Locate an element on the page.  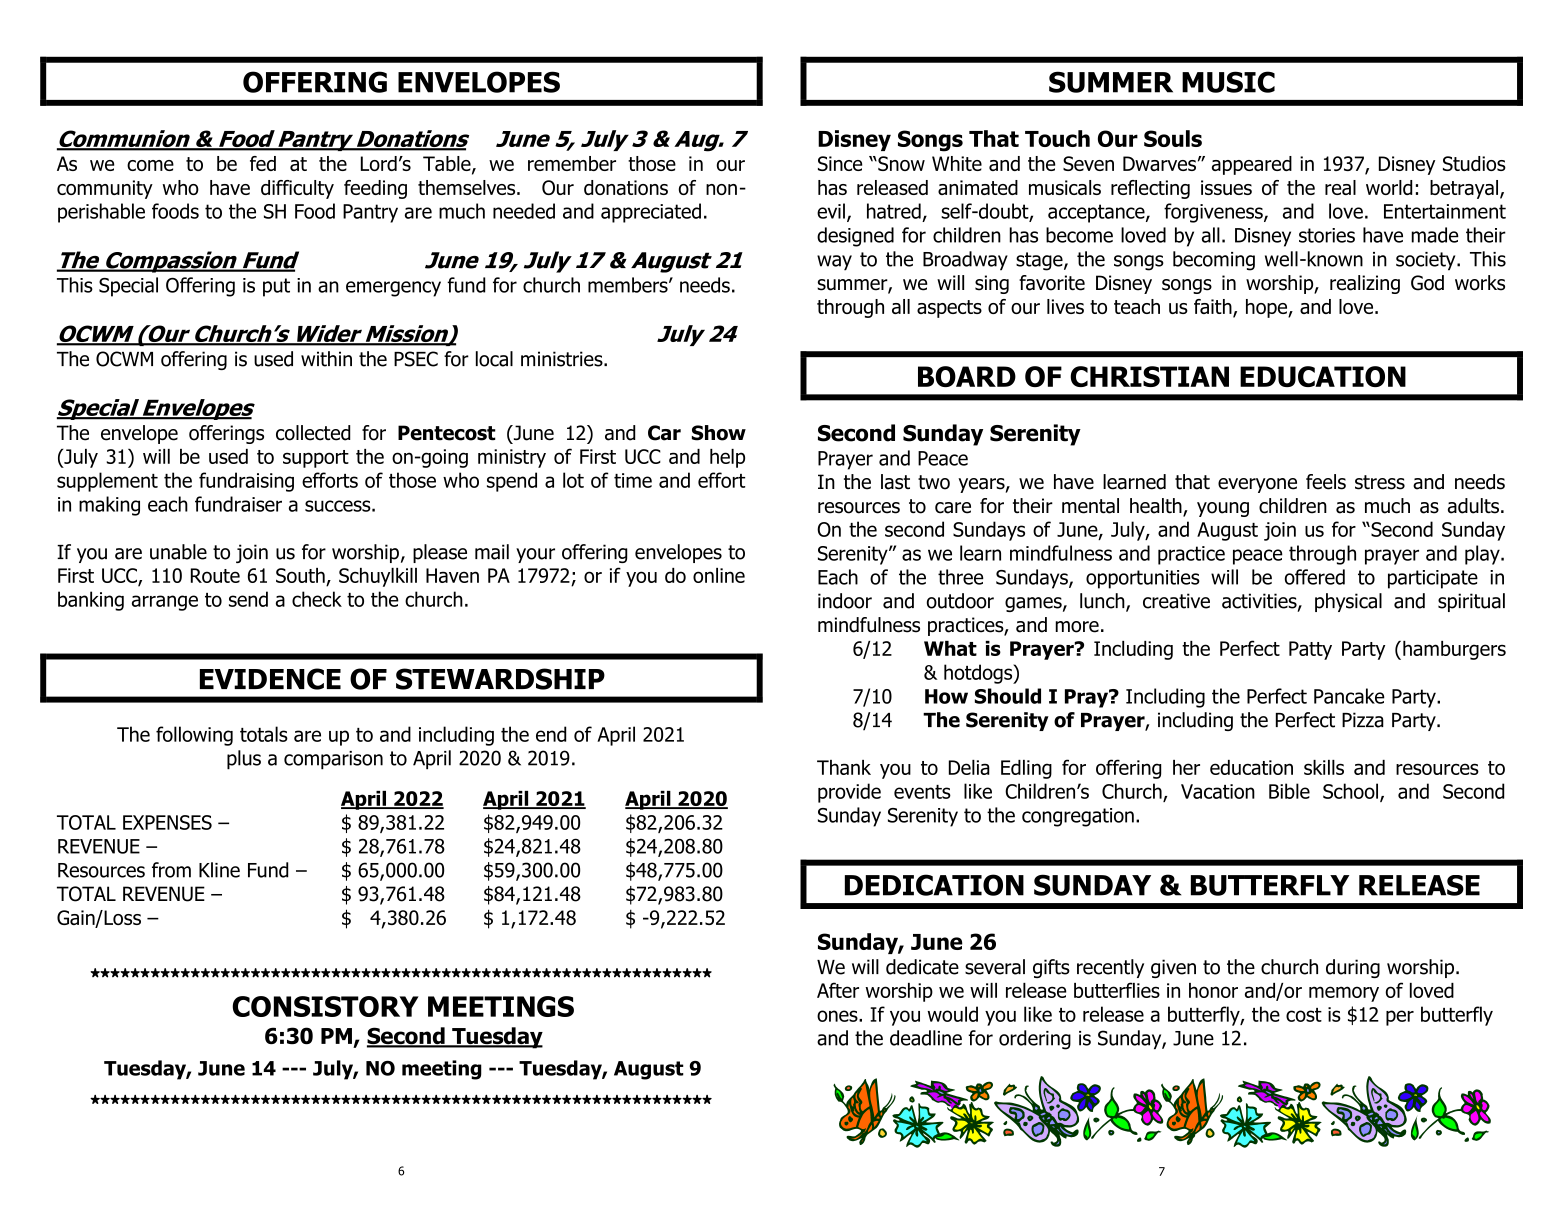
BOARD is located at coordinates (967, 376).
